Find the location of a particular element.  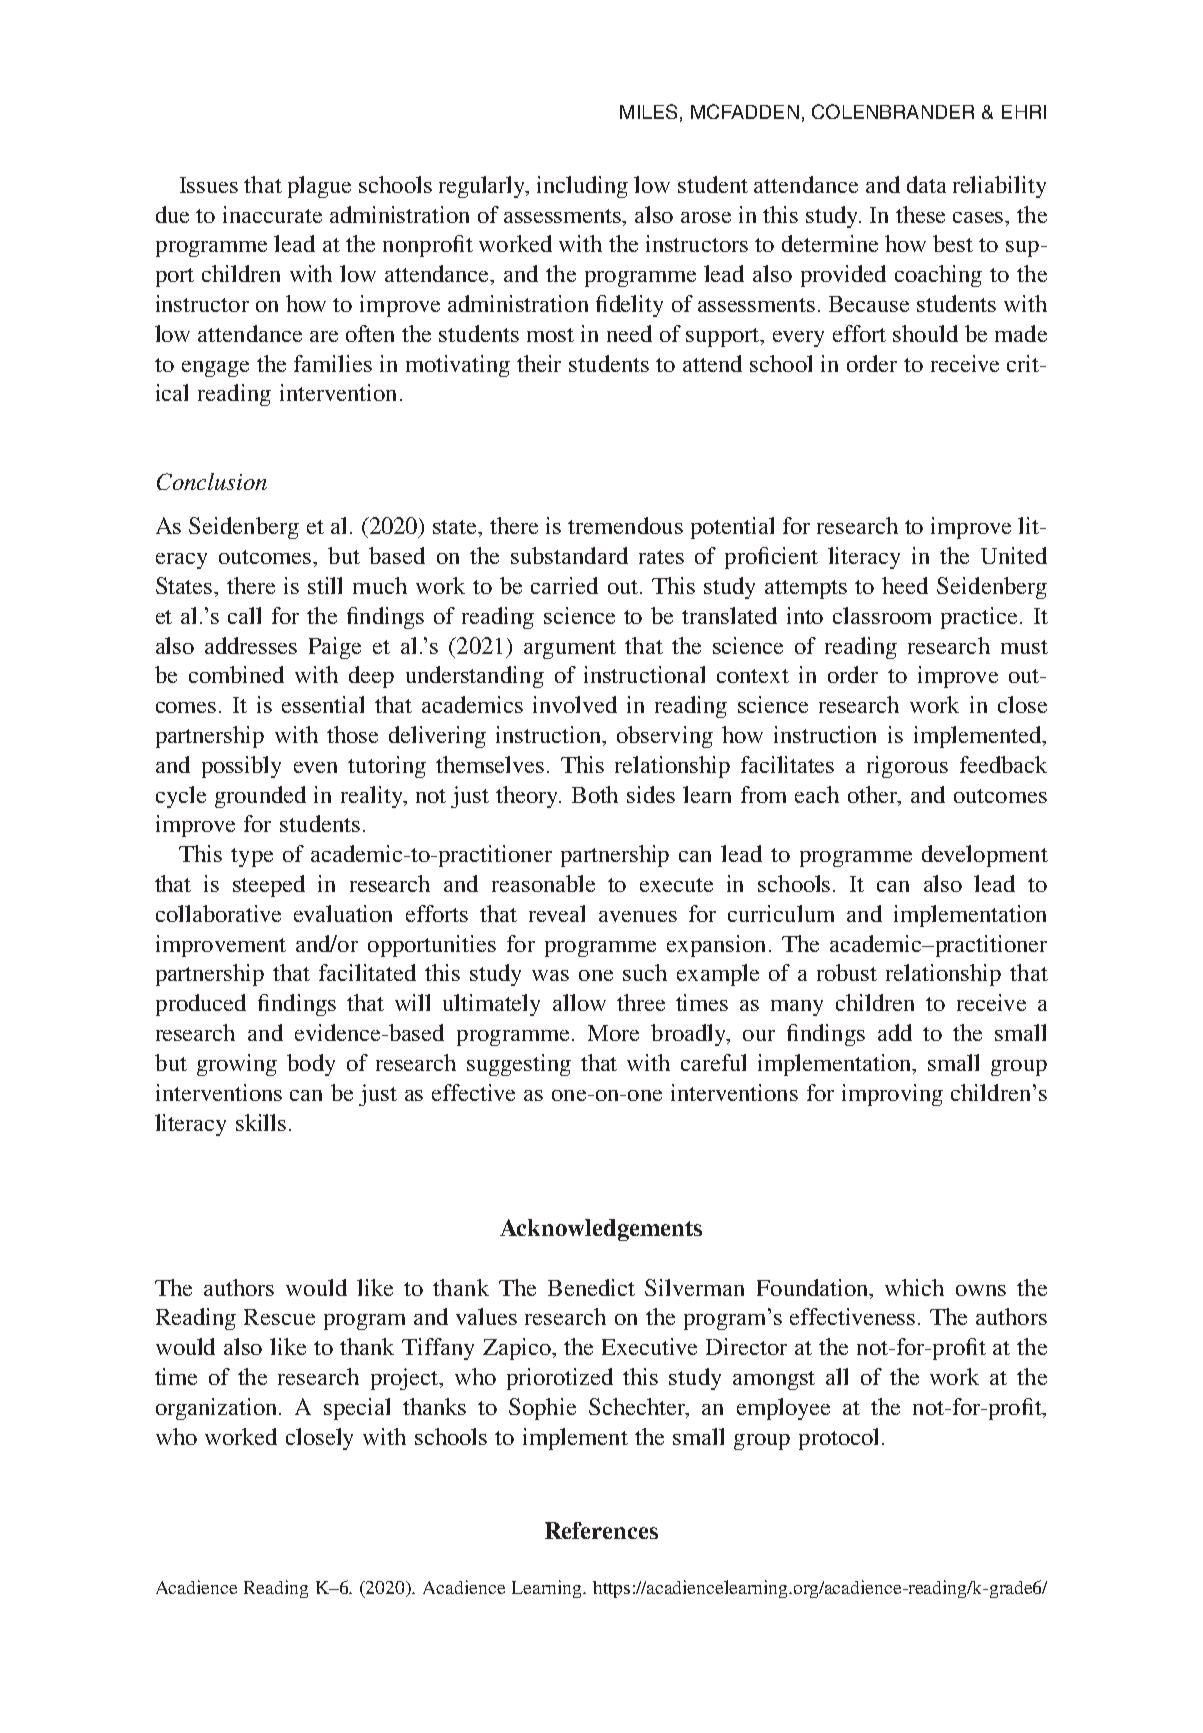

Acknowledgements is located at coordinates (601, 1230).
